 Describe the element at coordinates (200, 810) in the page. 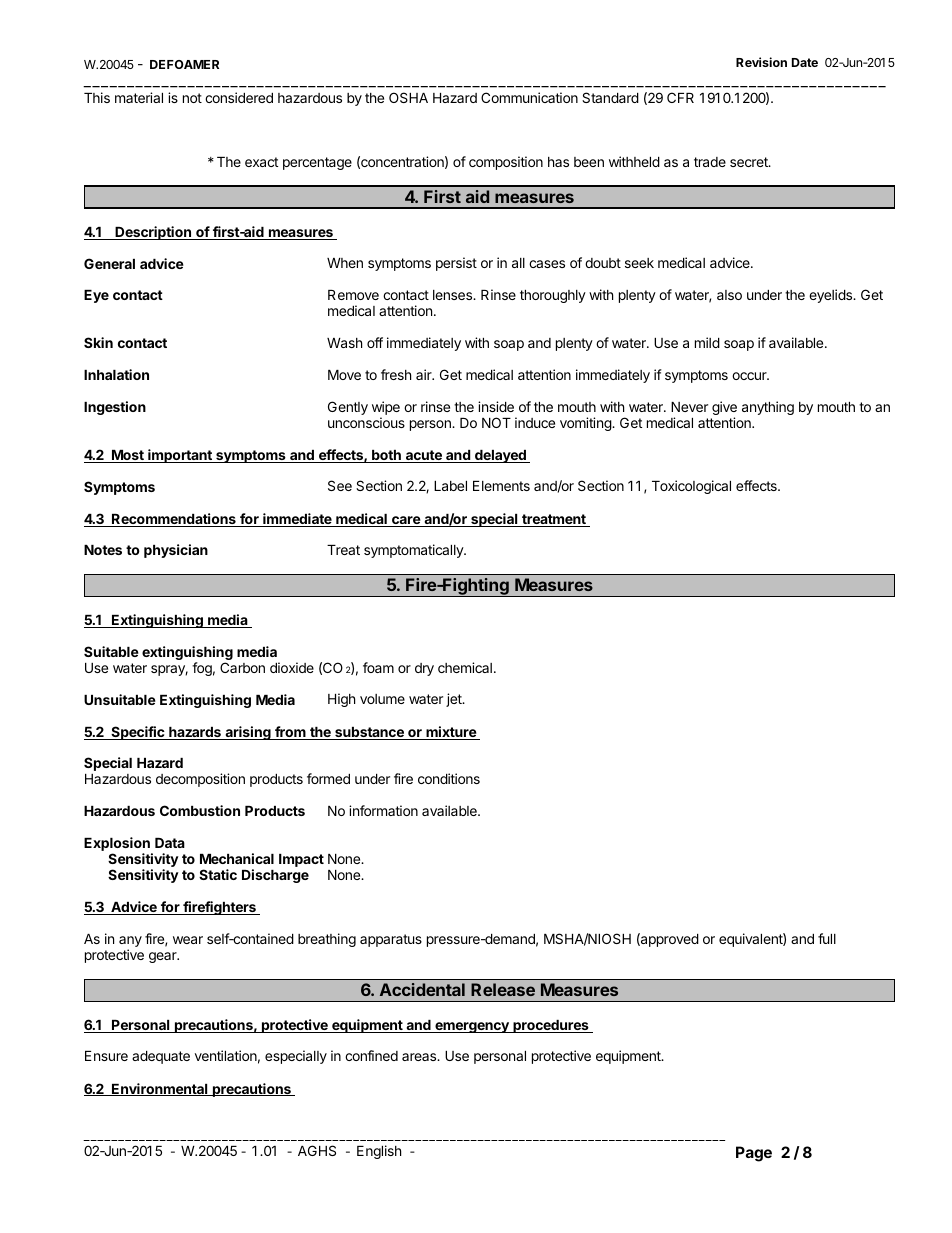

I see `Combustion` at that location.
